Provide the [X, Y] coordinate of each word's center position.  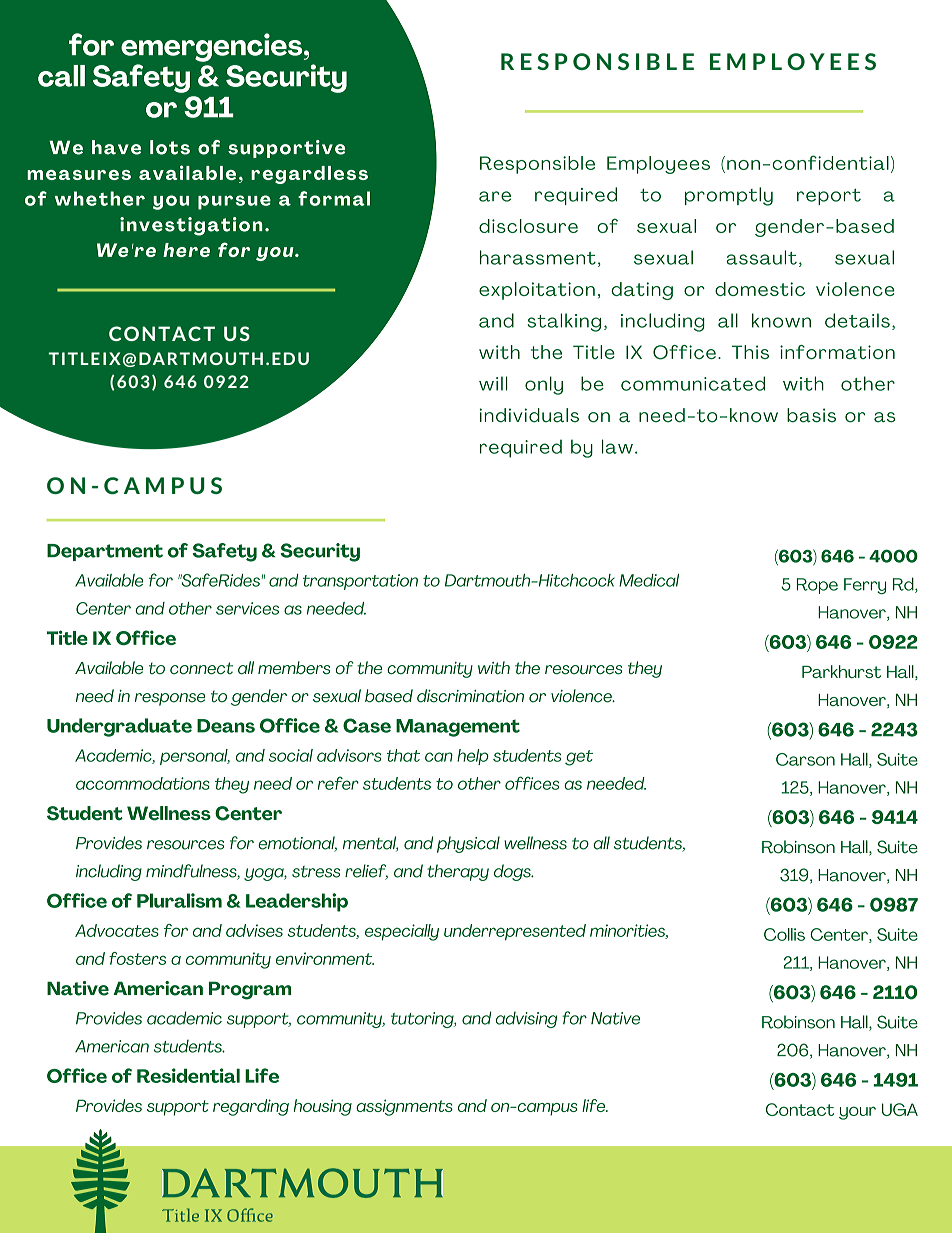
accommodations [143, 783]
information [837, 352]
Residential [188, 1075]
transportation [360, 582]
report [829, 197]
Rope [817, 586]
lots [170, 147]
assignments [404, 1107]
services [247, 608]
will [493, 383]
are [495, 196]
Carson [805, 759]
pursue [234, 202]
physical [468, 844]
